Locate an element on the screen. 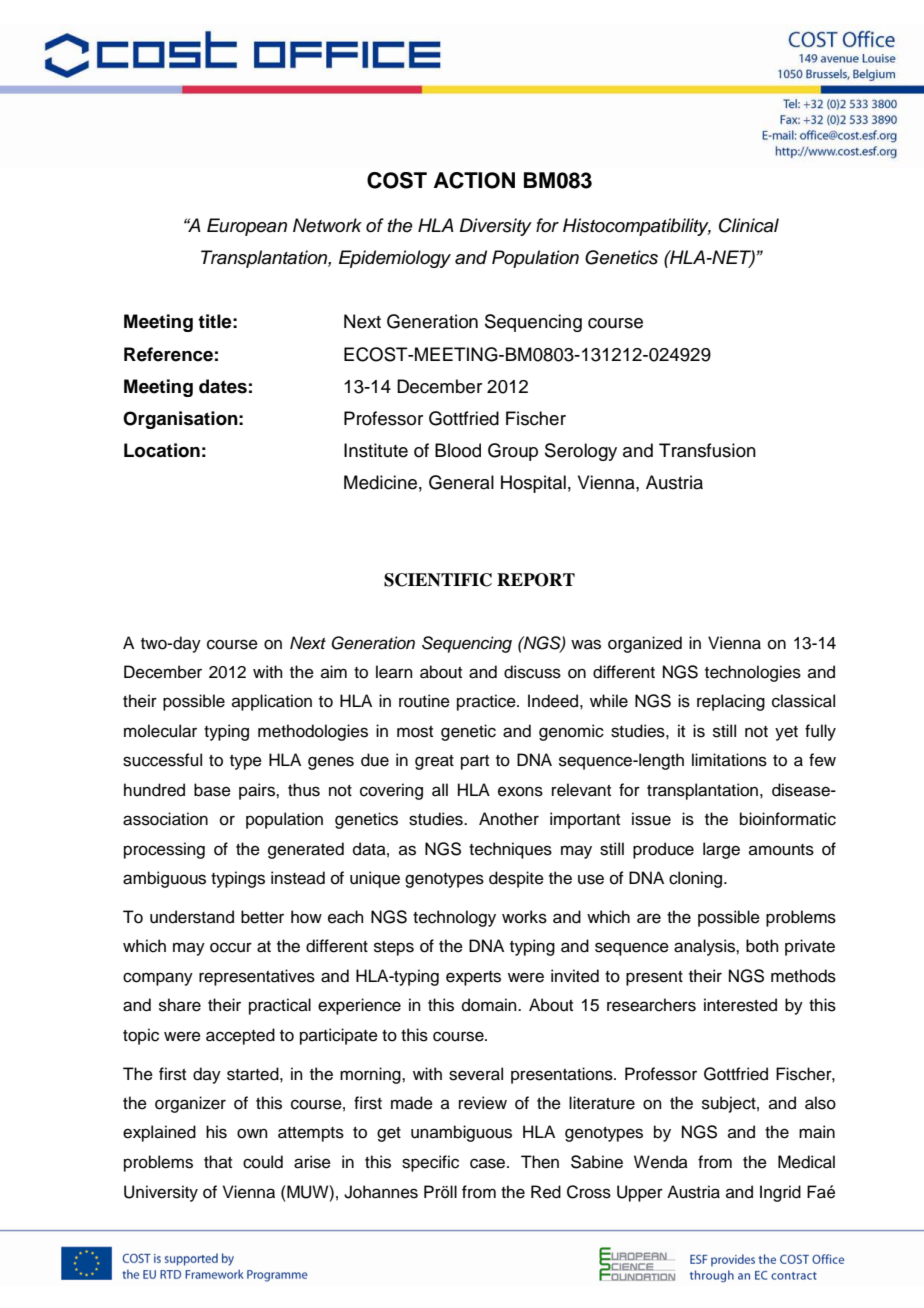 The width and height of the screenshot is (924, 1308). European is located at coordinates (247, 227).
